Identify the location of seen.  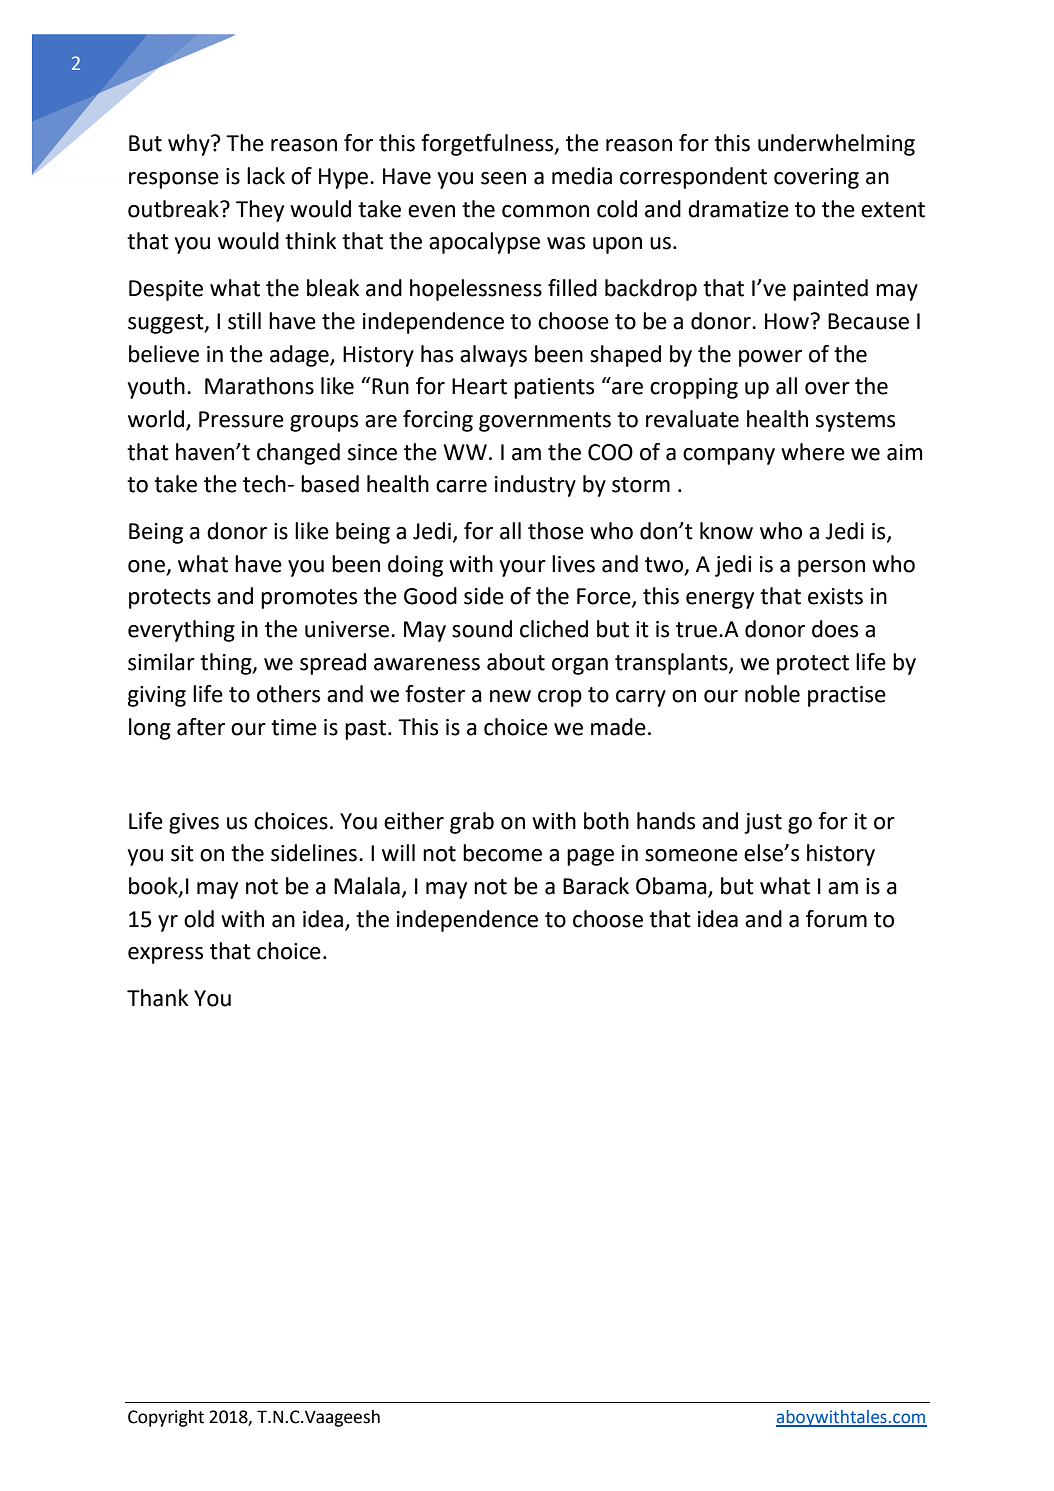
(503, 178).
